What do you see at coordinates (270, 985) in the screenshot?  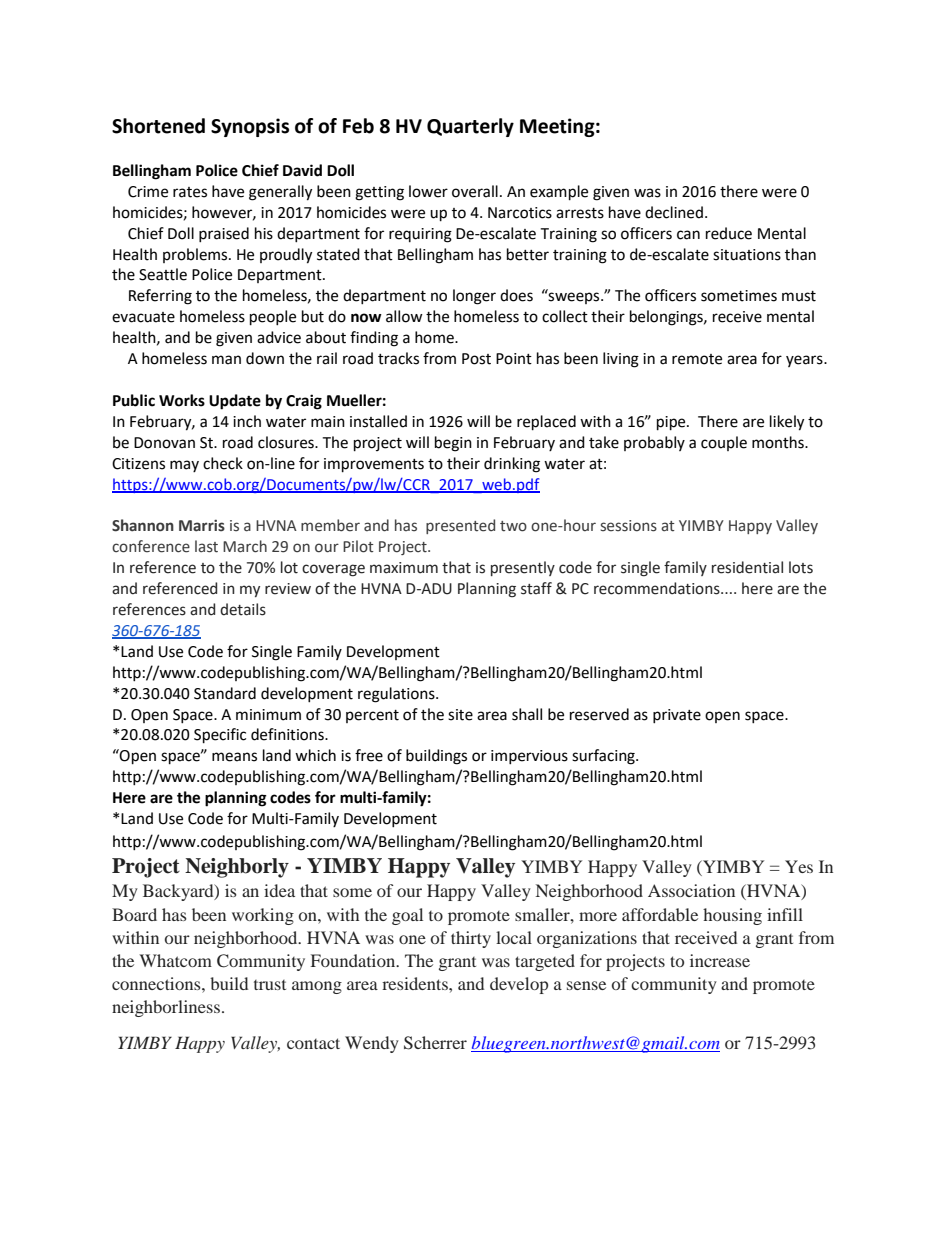 I see `trust` at bounding box center [270, 985].
